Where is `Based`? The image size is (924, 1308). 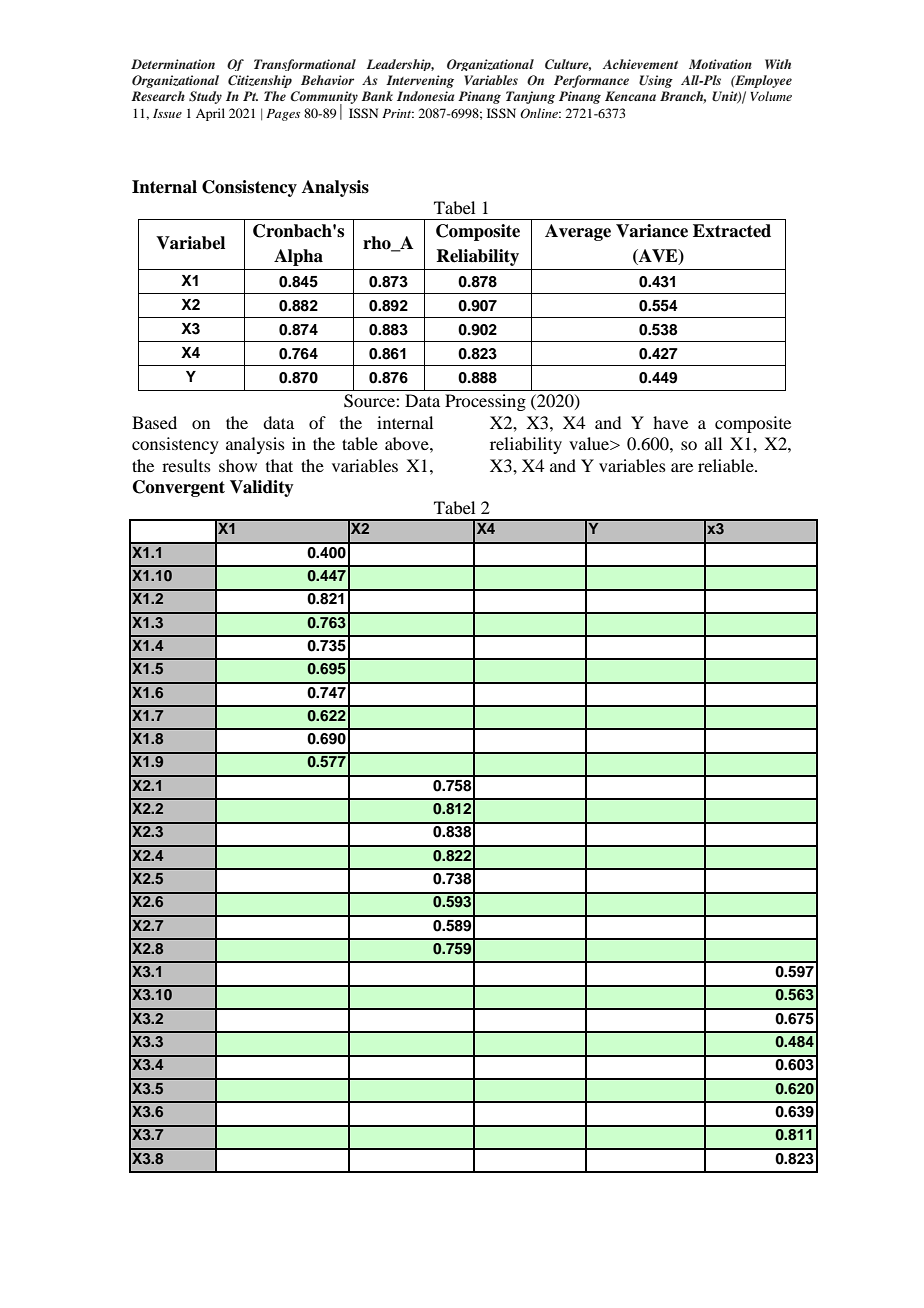
Based is located at coordinates (154, 422).
